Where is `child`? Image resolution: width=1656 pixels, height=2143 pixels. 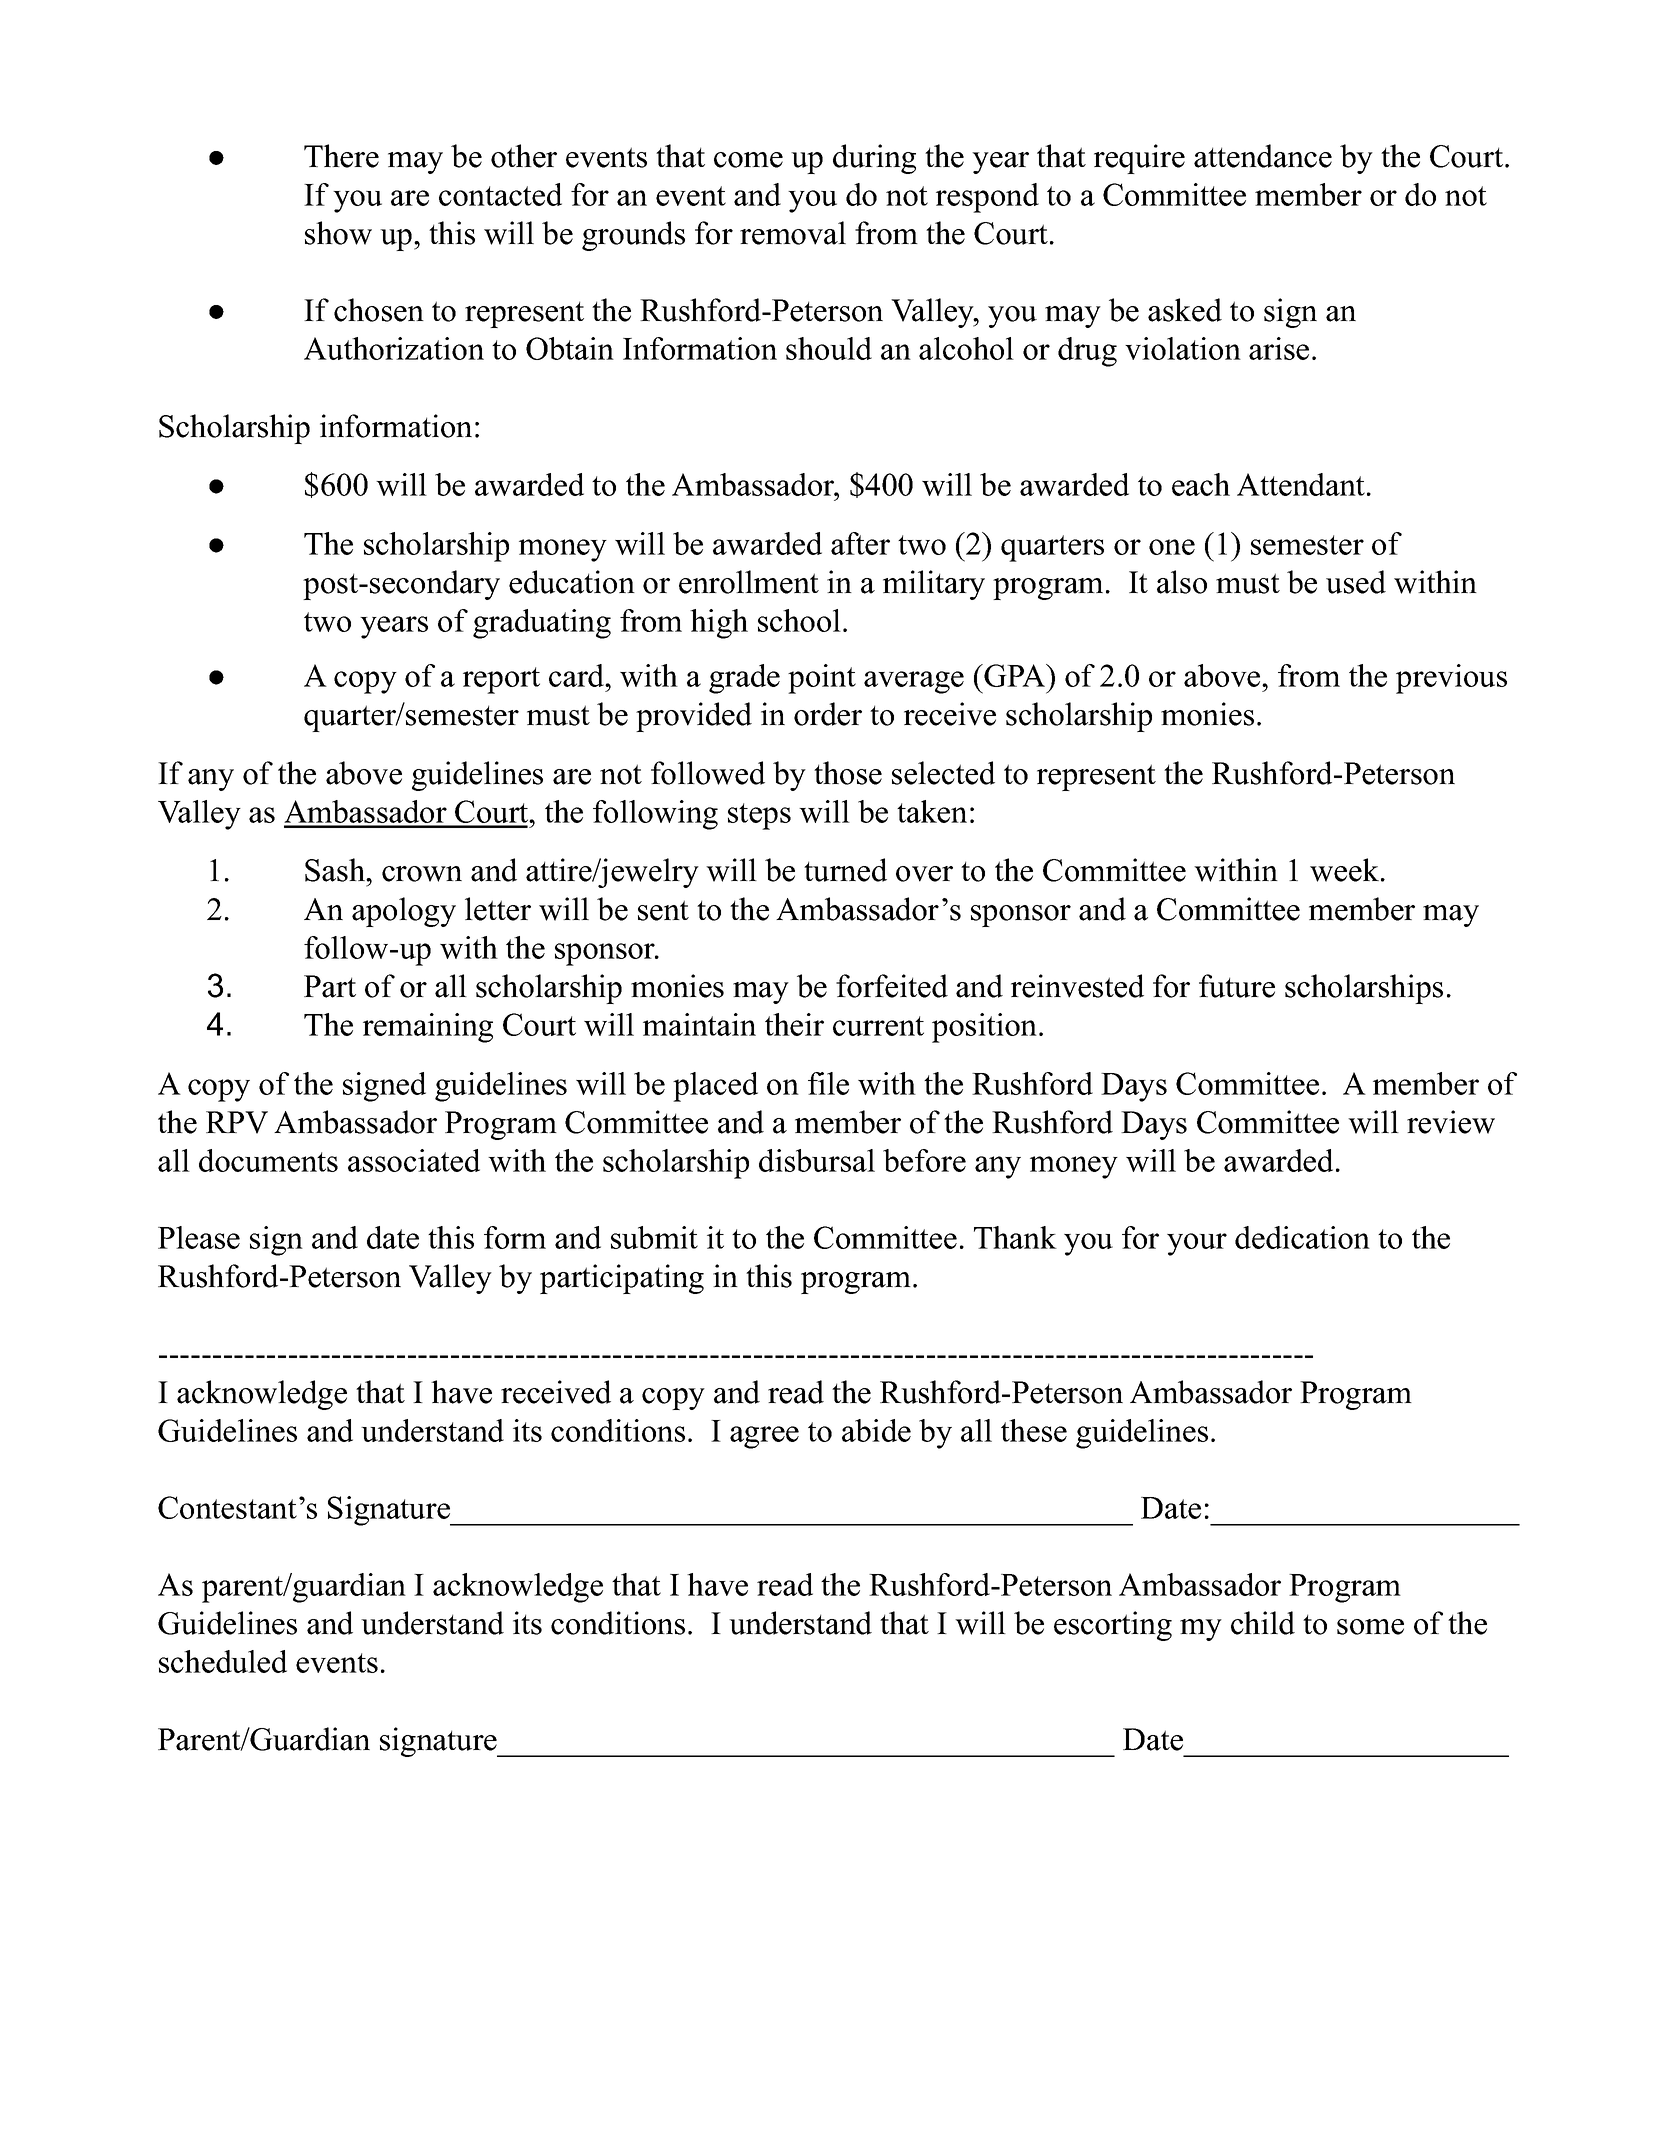
child is located at coordinates (1263, 1623).
